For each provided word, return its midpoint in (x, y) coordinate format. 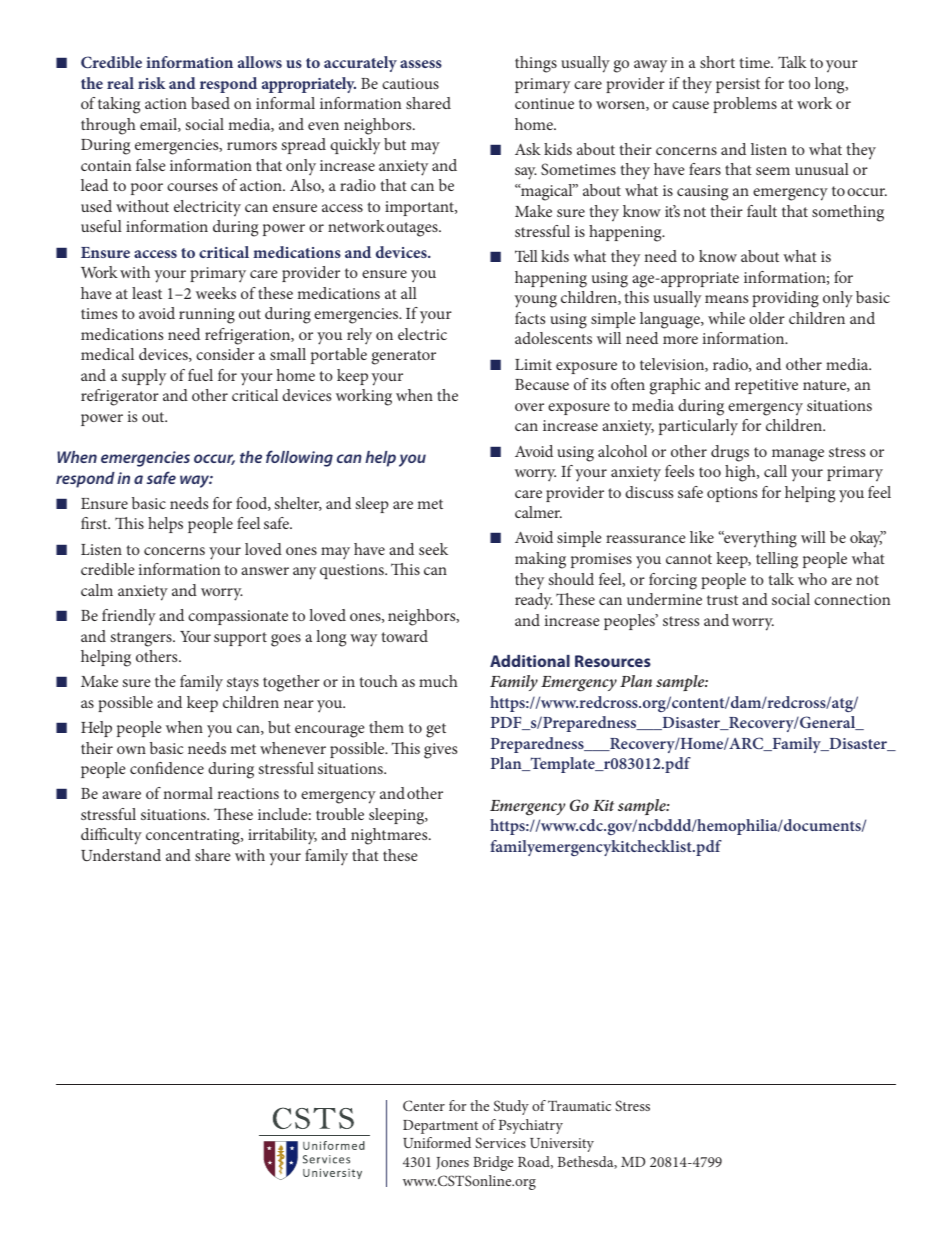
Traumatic (579, 1105)
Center (424, 1105)
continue (544, 103)
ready (534, 601)
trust (722, 600)
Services (500, 1142)
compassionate (238, 617)
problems (745, 105)
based (210, 103)
